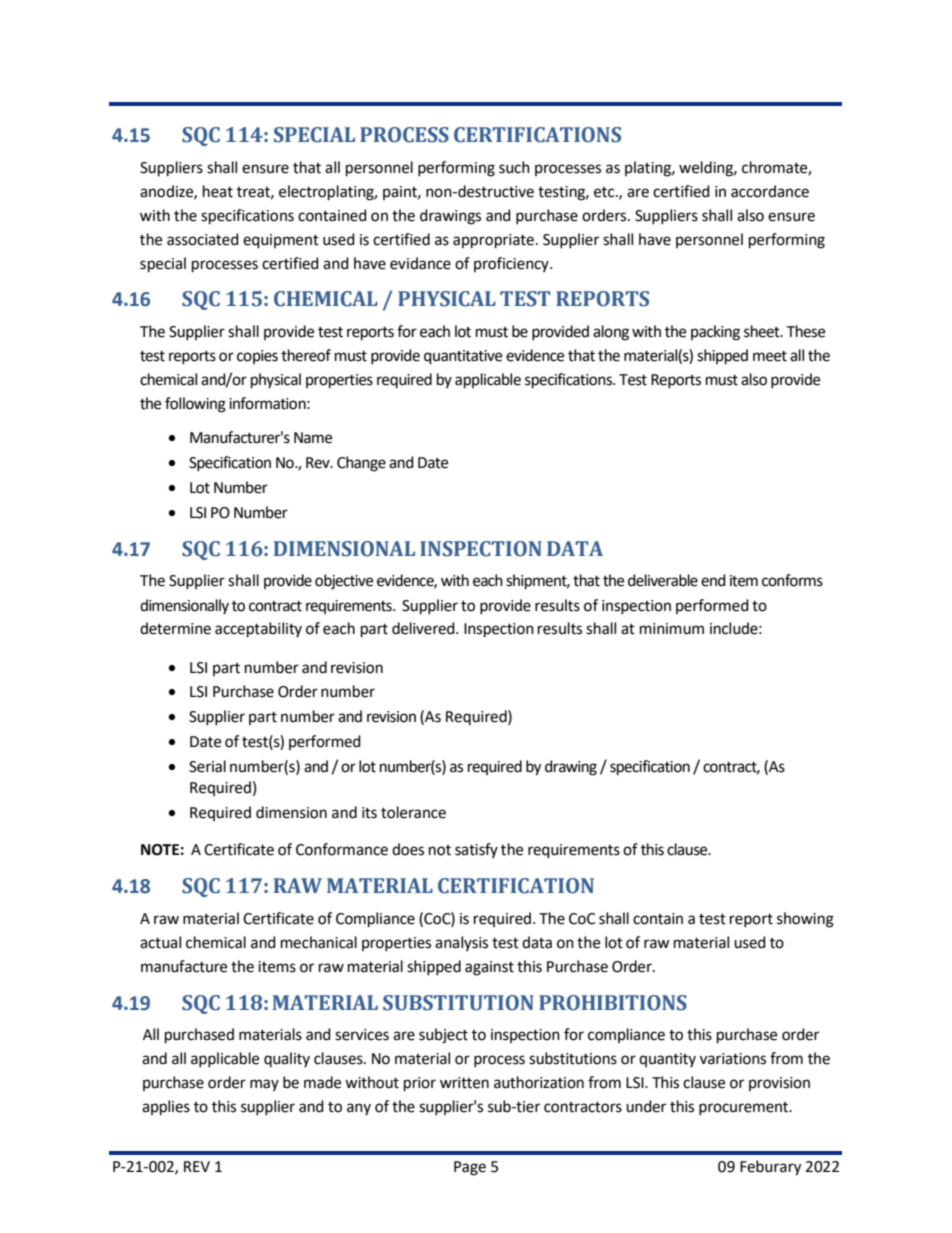 This page has width=952, height=1233. Describe the element at coordinates (672, 629) in the page. I see `minimum` at that location.
